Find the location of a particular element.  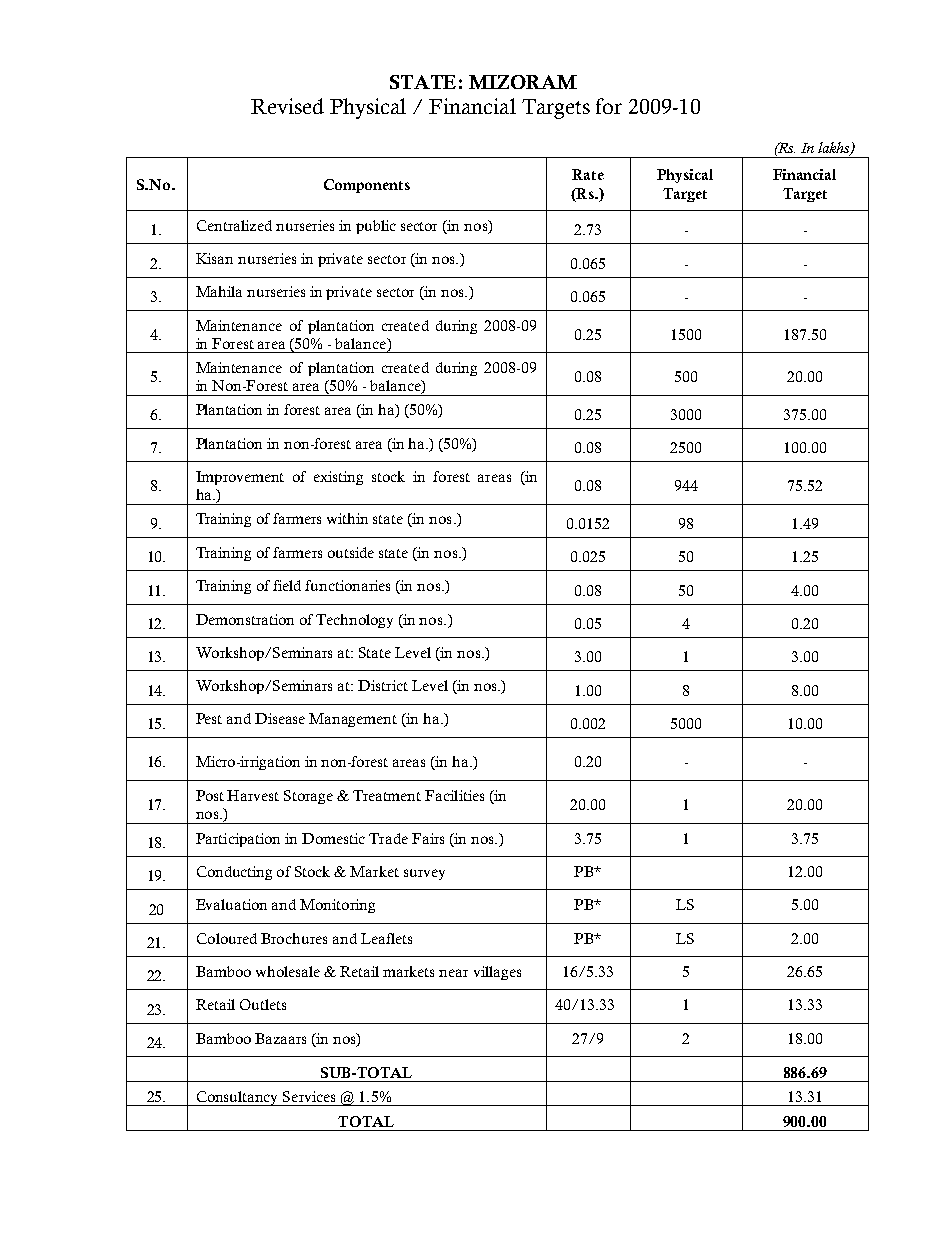

lakhs is located at coordinates (835, 148).
